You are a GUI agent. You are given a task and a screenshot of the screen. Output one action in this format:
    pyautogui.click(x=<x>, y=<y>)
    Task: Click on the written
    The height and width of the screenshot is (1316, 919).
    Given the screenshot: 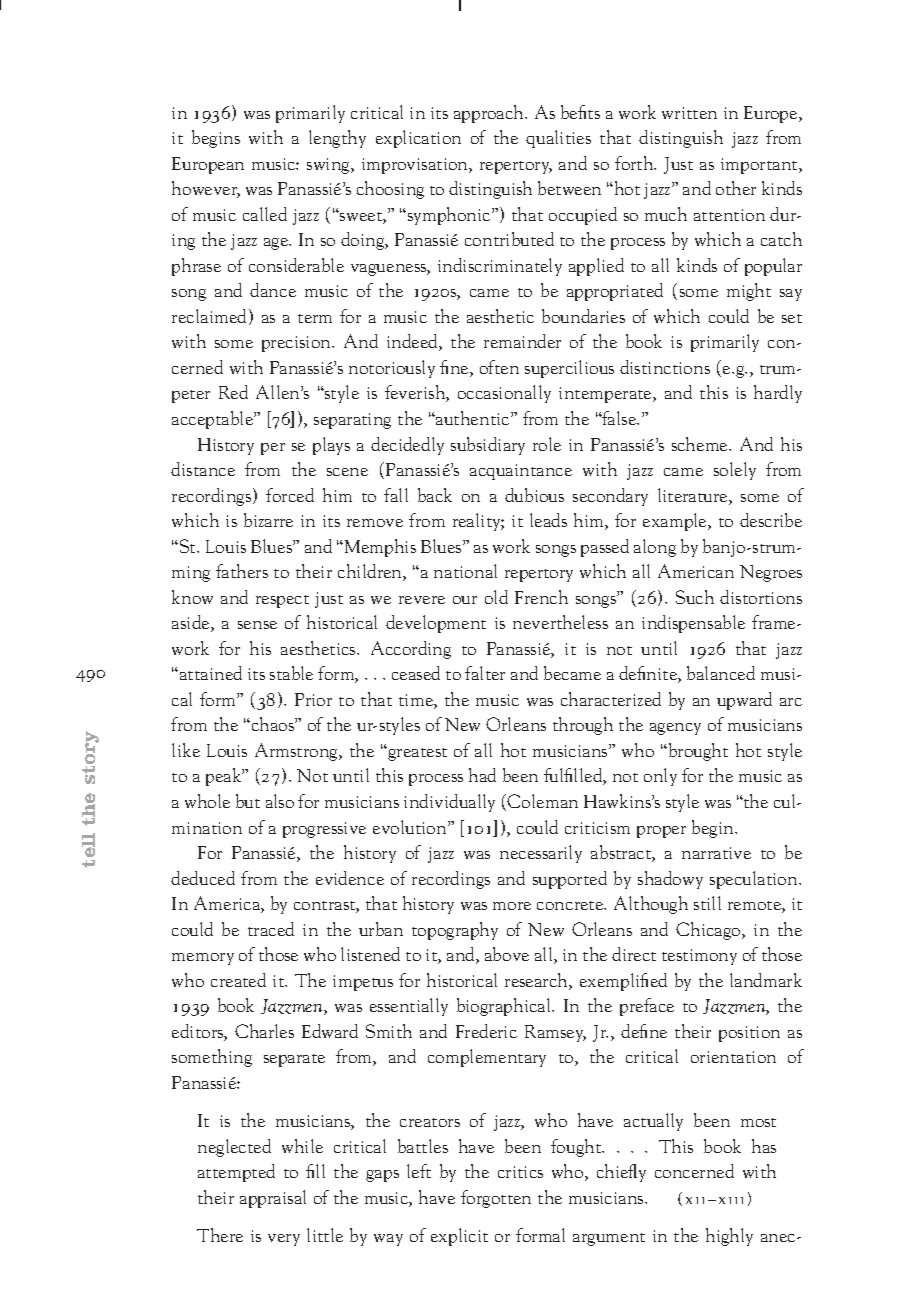 What is the action you would take?
    pyautogui.click(x=689, y=113)
